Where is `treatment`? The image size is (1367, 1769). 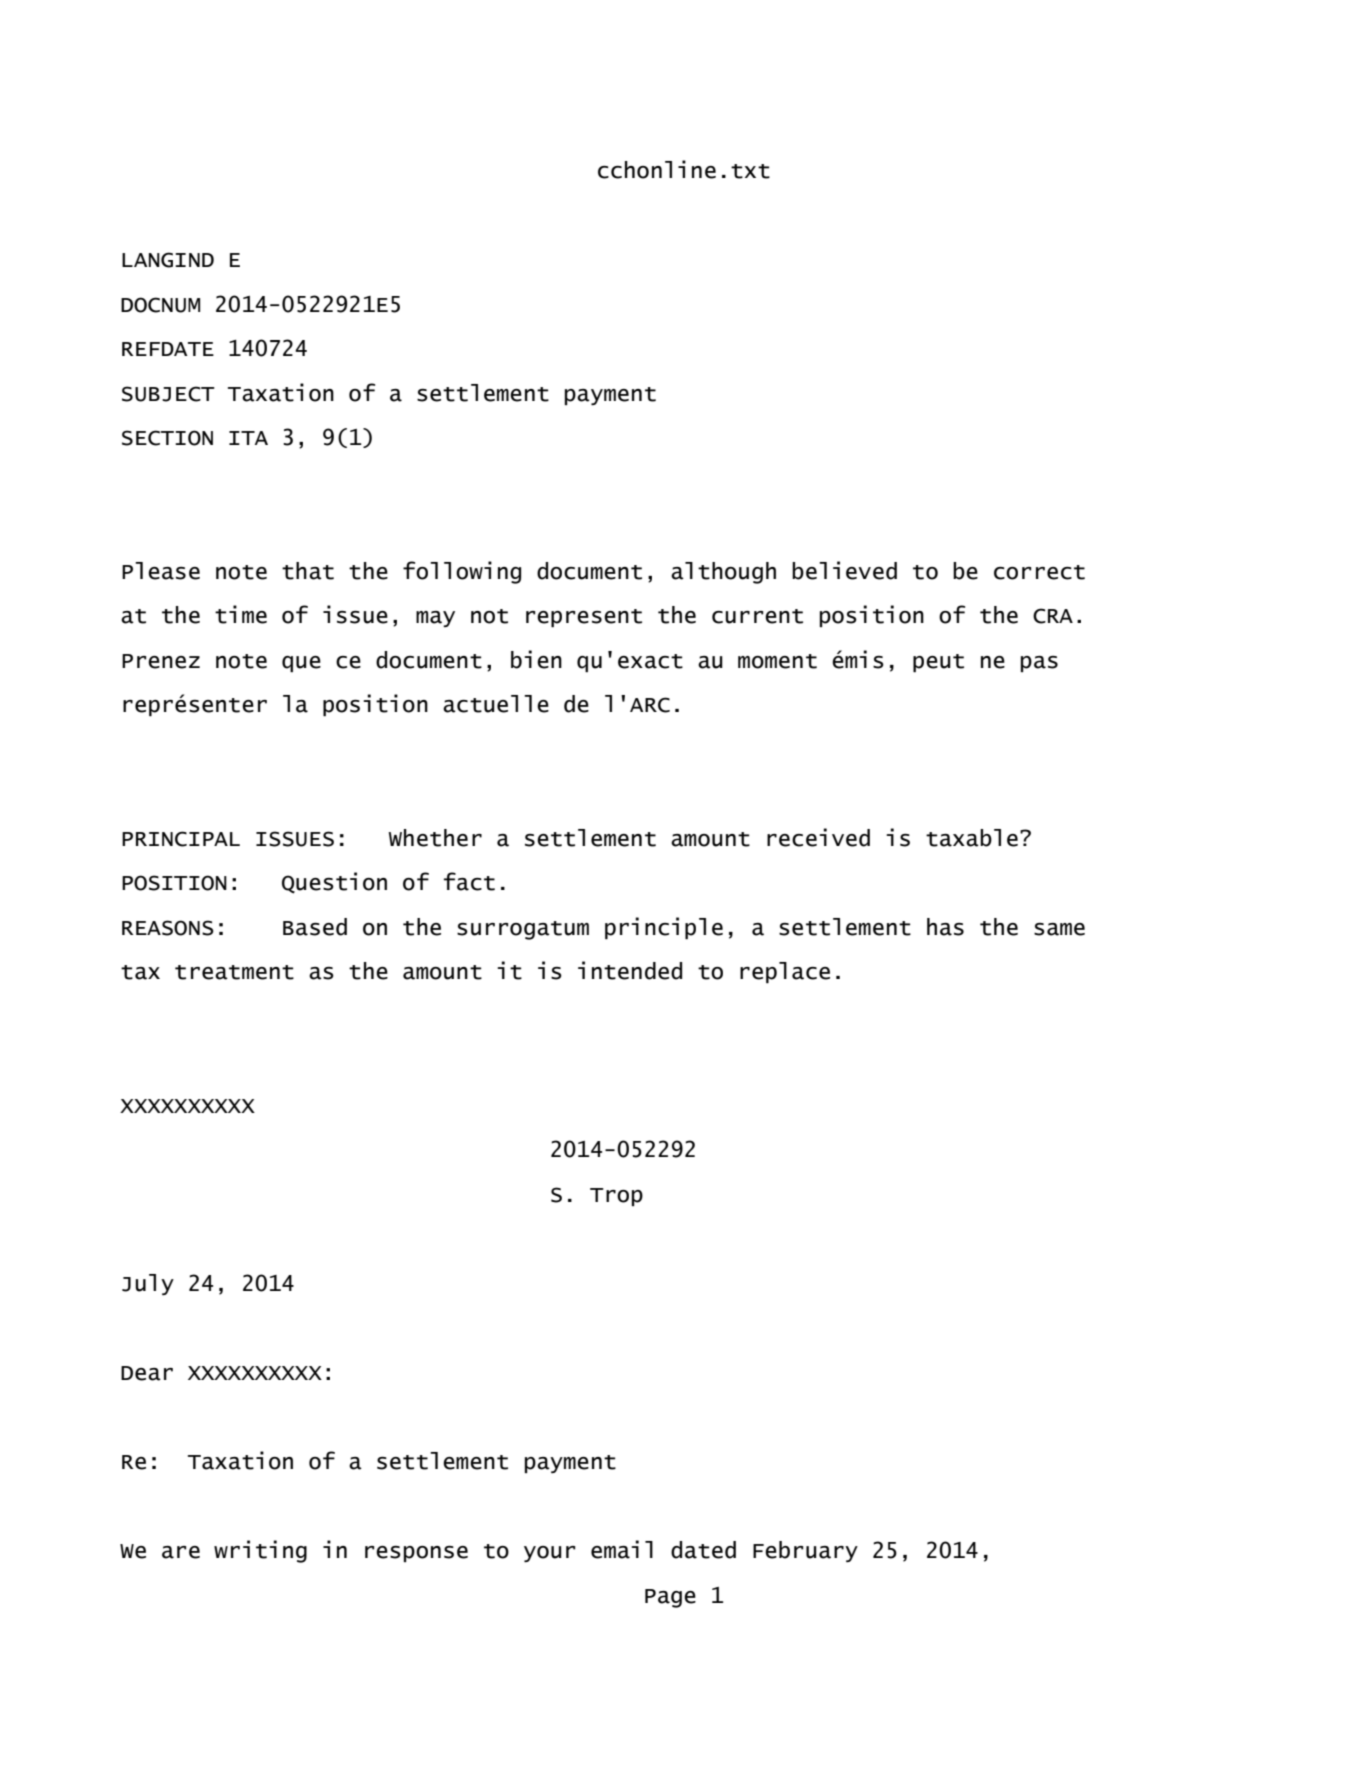
treatment is located at coordinates (234, 972).
